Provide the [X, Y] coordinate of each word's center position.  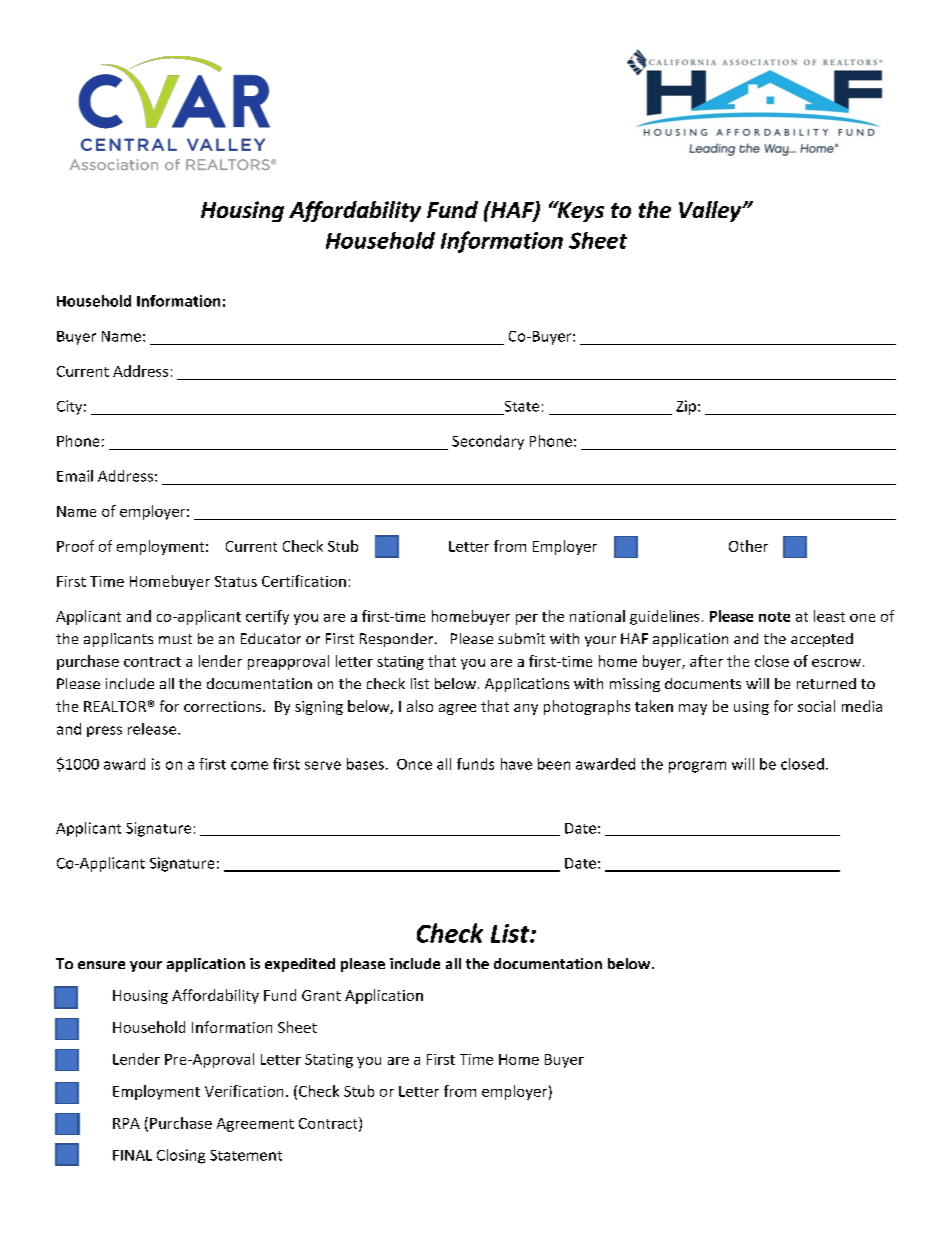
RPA [126, 1123]
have [516, 764]
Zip [686, 407]
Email [75, 476]
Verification [244, 1091]
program [697, 767]
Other [748, 546]
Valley [711, 211]
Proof [75, 546]
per [527, 619]
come [249, 765]
